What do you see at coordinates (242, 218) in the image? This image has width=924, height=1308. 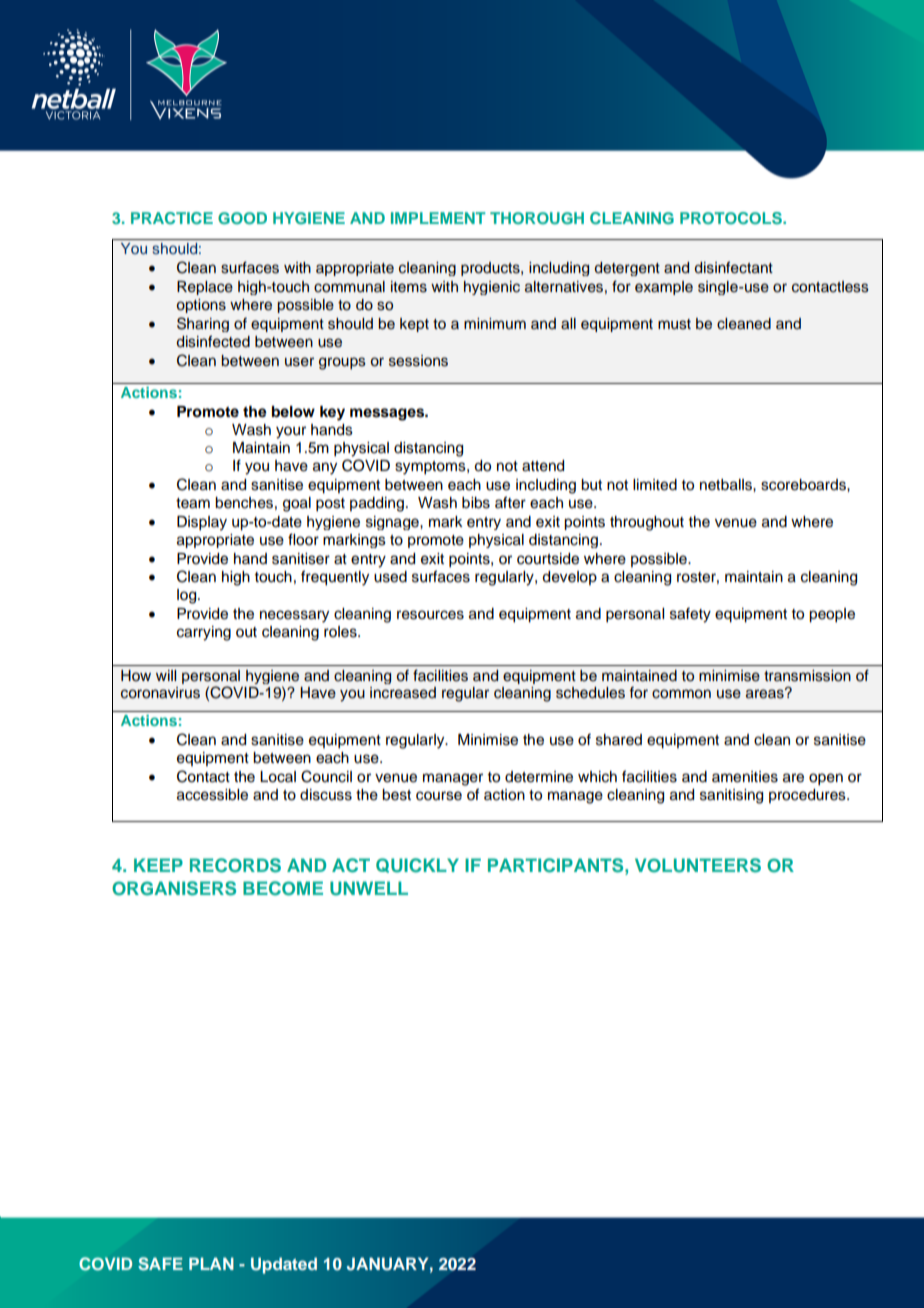 I see `GOOD` at bounding box center [242, 218].
